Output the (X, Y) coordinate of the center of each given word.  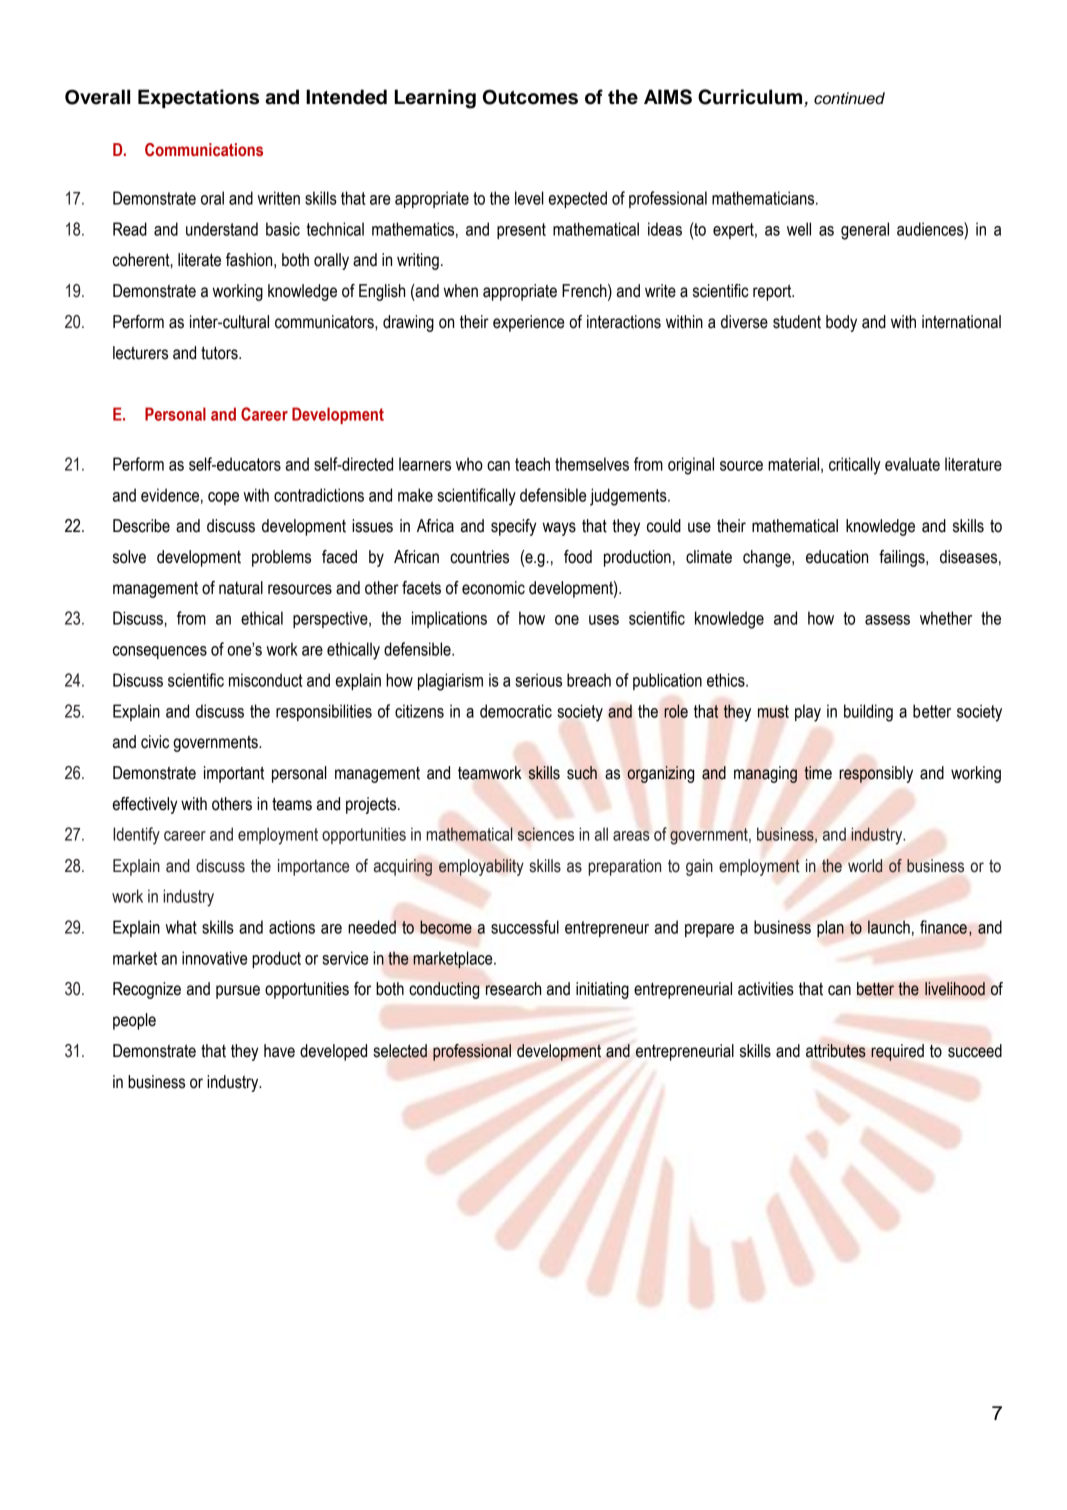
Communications (204, 150)
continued (849, 98)
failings (903, 558)
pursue (238, 992)
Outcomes (530, 97)
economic (493, 588)
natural (241, 588)
